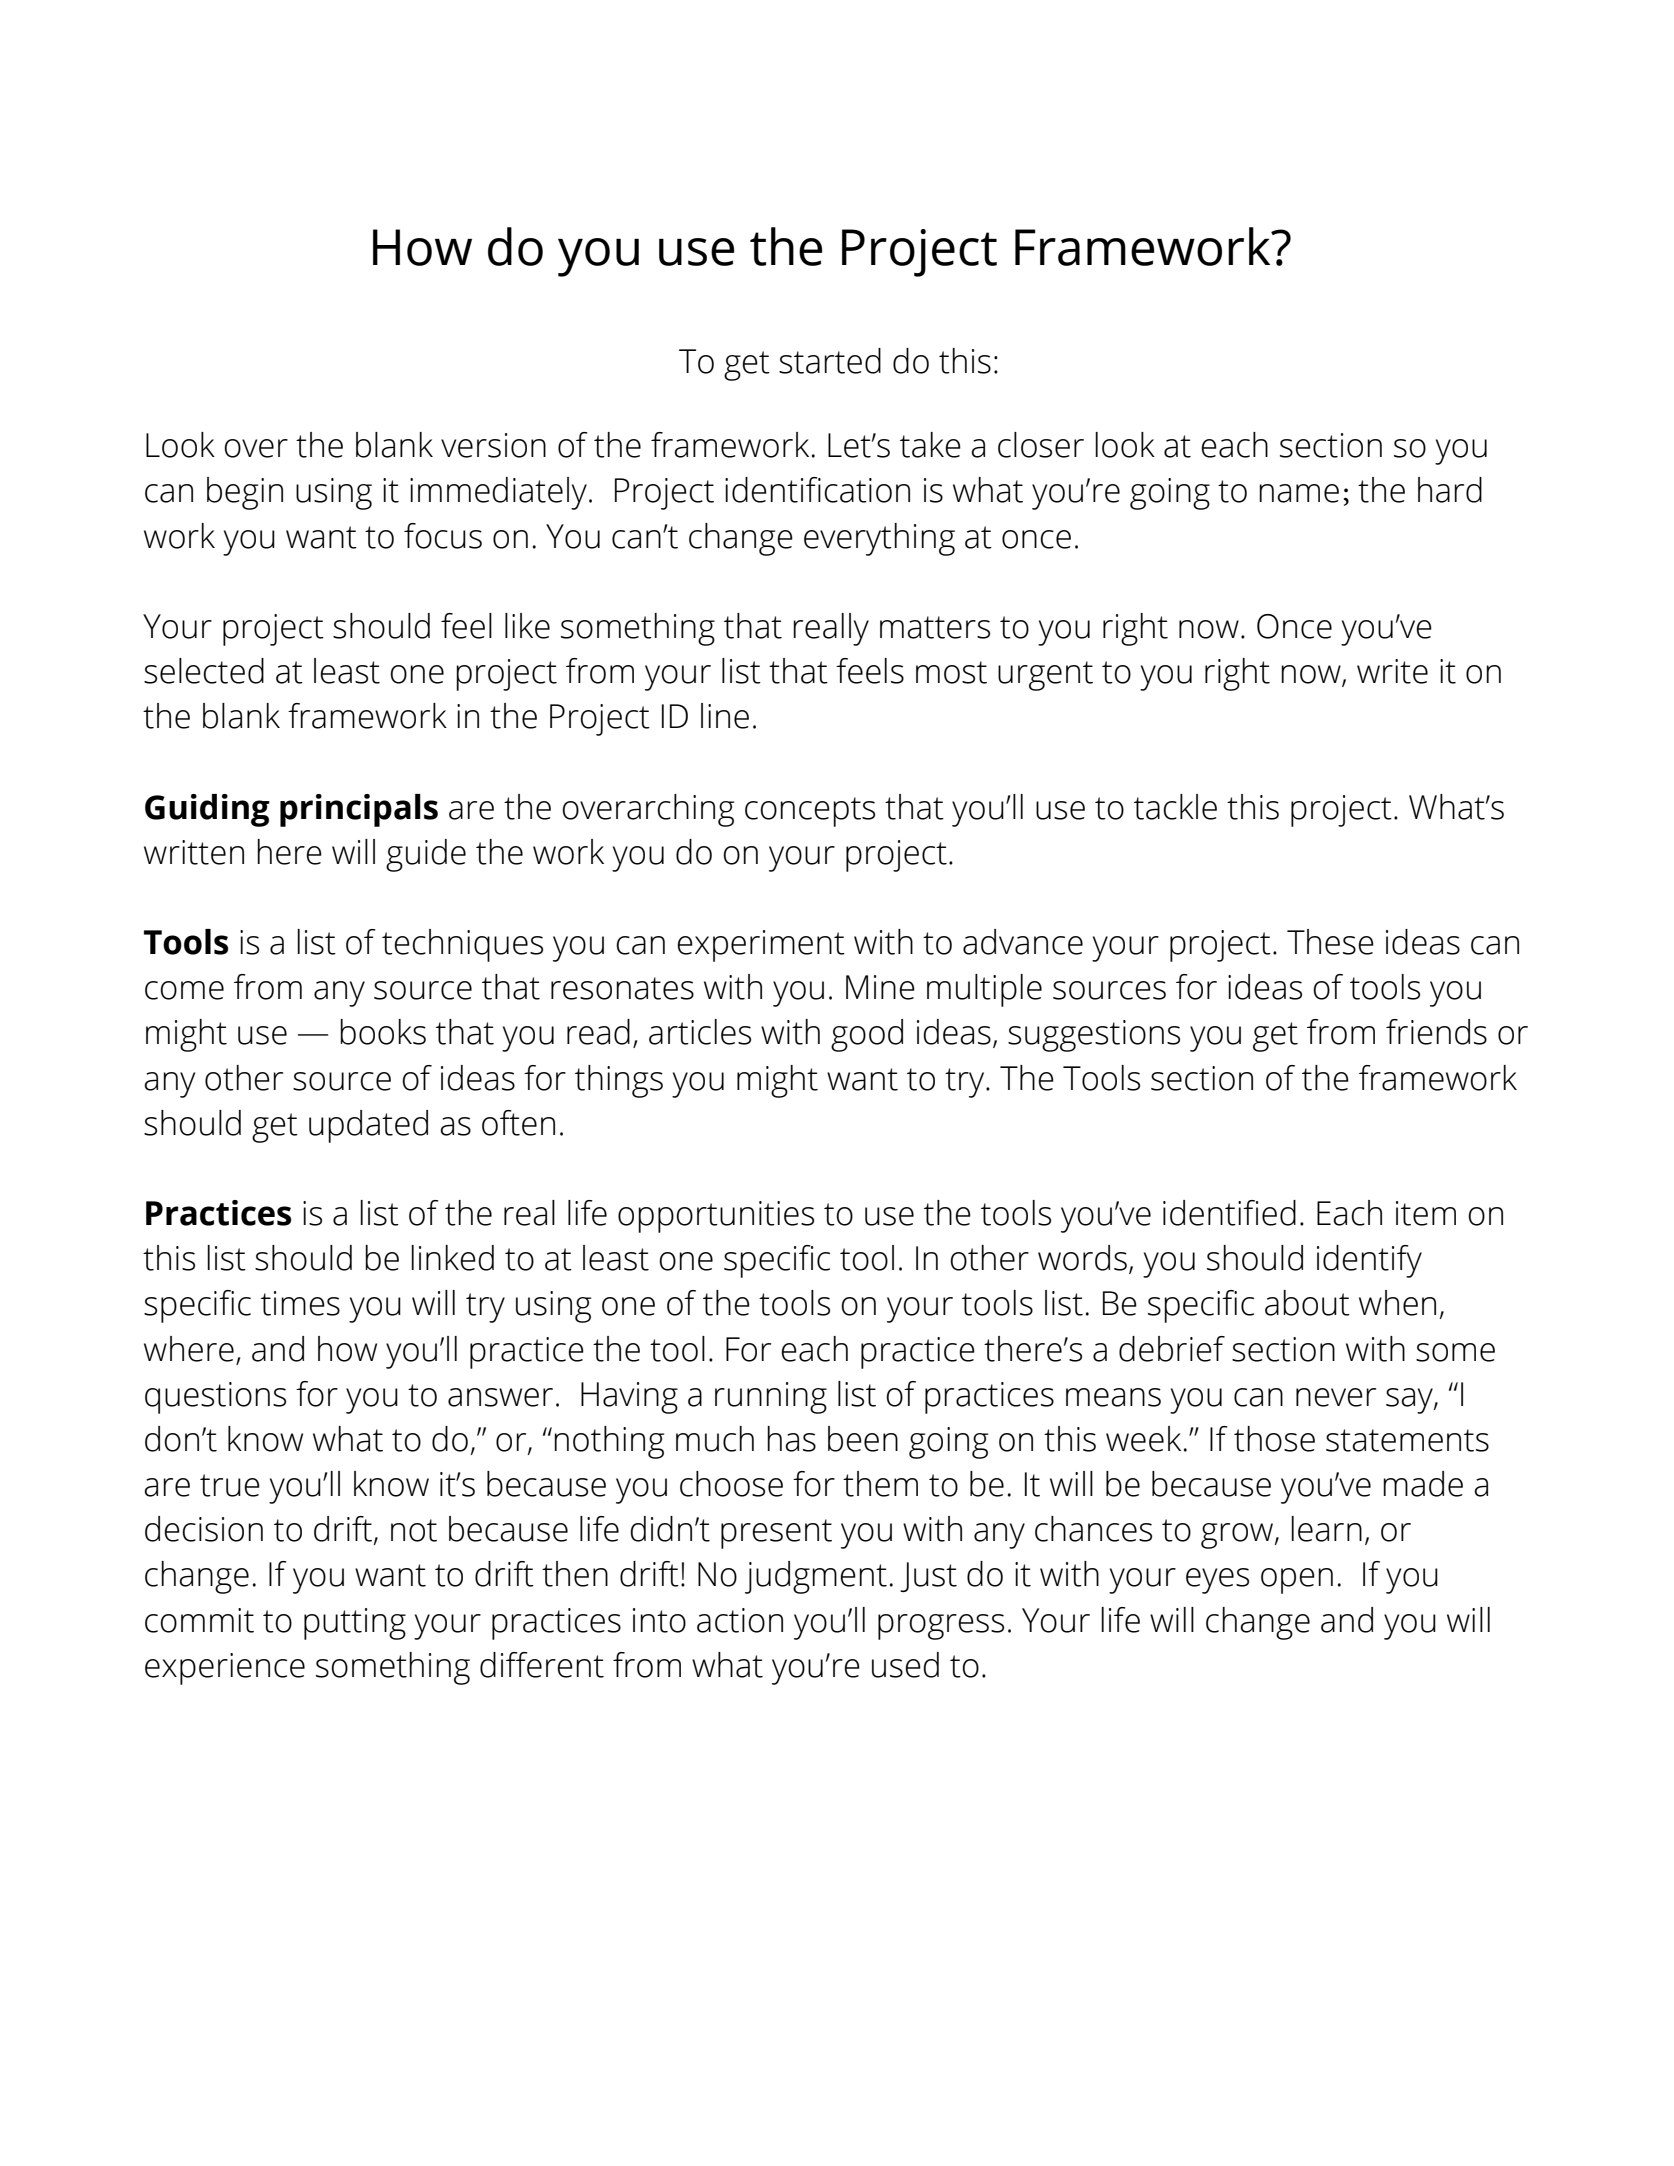 The width and height of the screenshot is (1674, 2166). What do you see at coordinates (830, 361) in the screenshot?
I see `started` at bounding box center [830, 361].
